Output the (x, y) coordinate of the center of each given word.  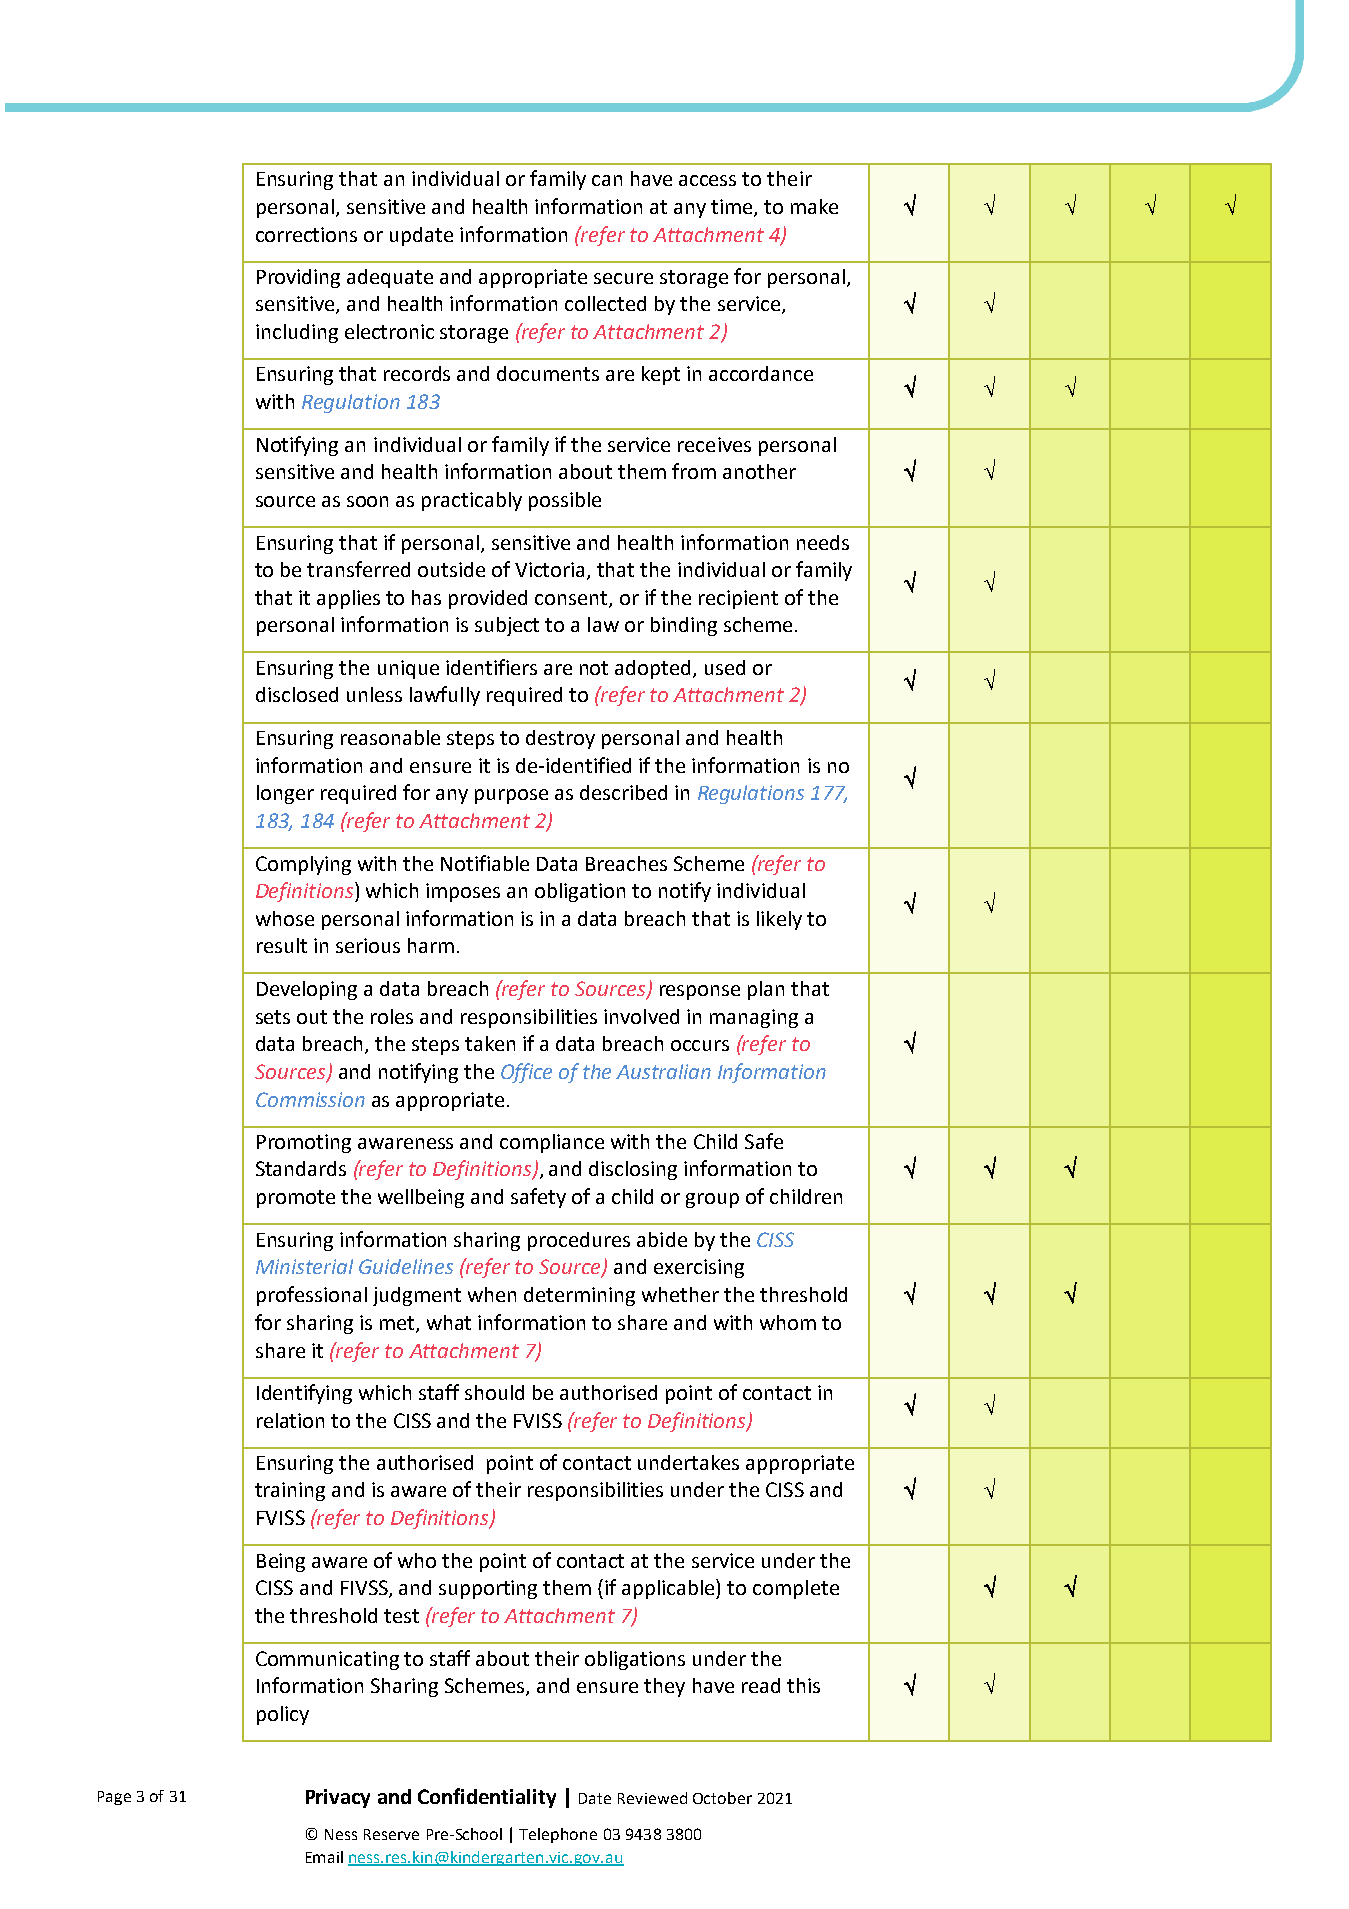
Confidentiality (487, 1798)
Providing (298, 278)
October (722, 1798)
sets (273, 1017)
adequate (390, 278)
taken (490, 1043)
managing (754, 1018)
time (733, 207)
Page (114, 1798)
